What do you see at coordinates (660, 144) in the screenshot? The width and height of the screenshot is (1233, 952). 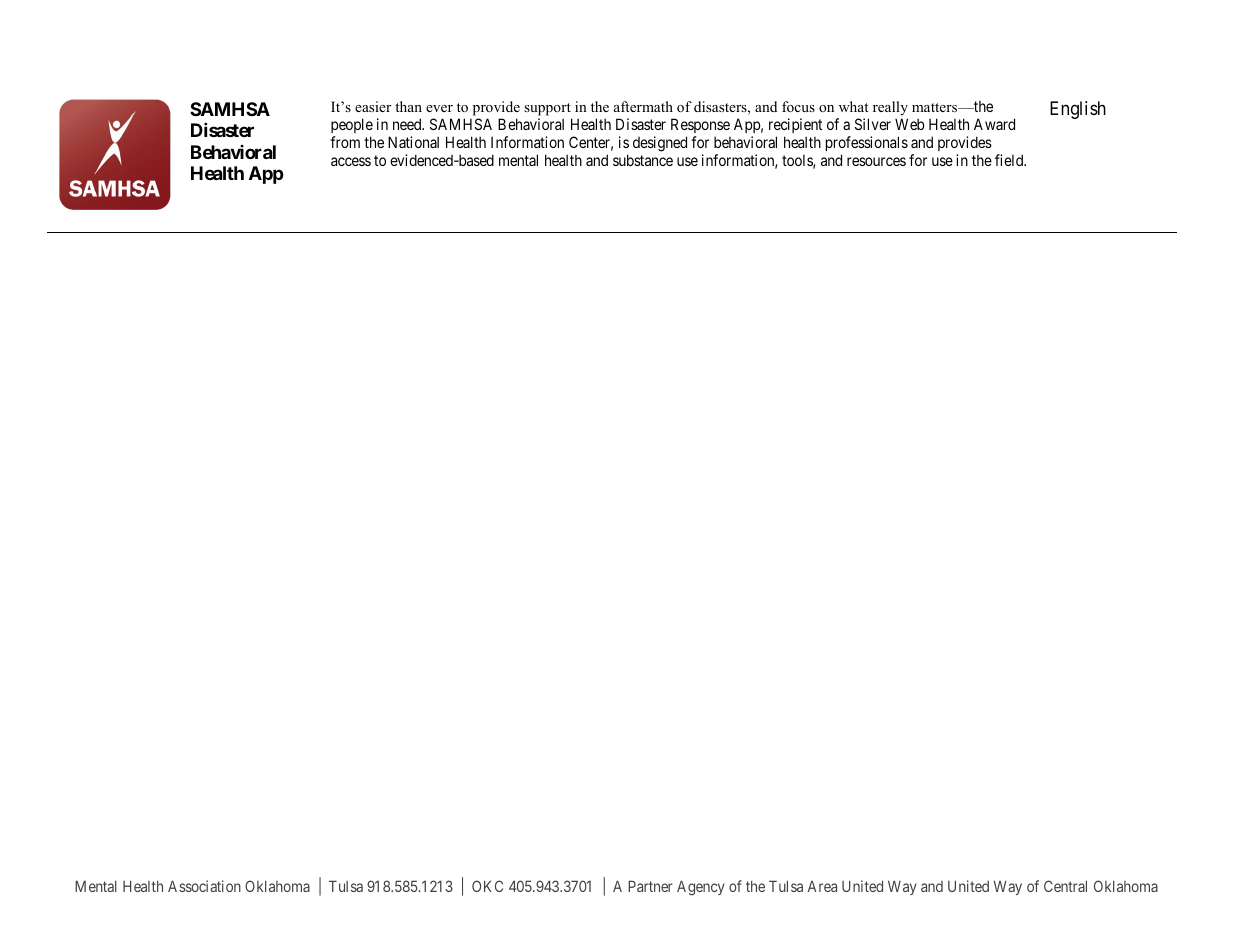 I see `designed` at bounding box center [660, 144].
